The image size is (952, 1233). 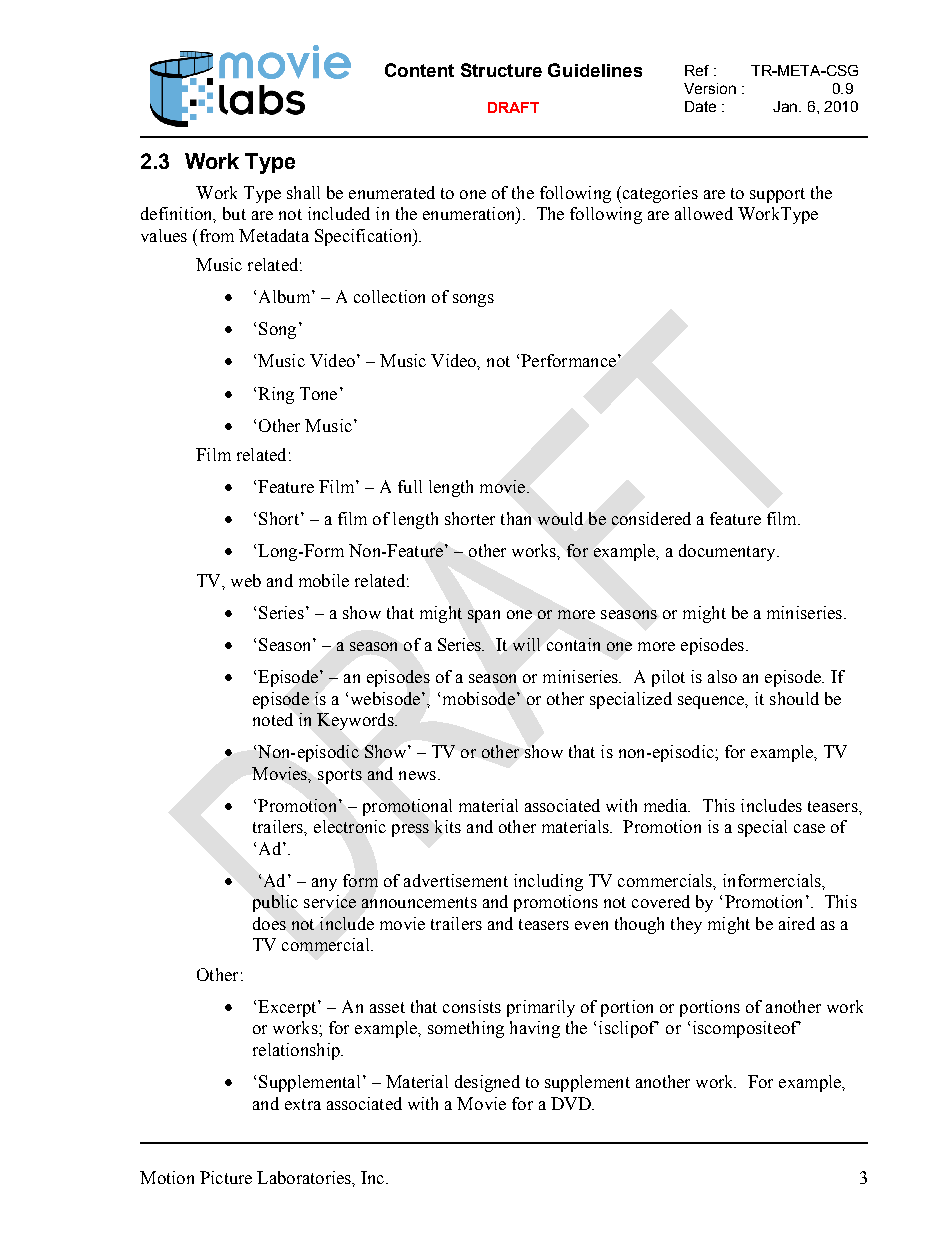 I want to click on shall, so click(x=303, y=192).
